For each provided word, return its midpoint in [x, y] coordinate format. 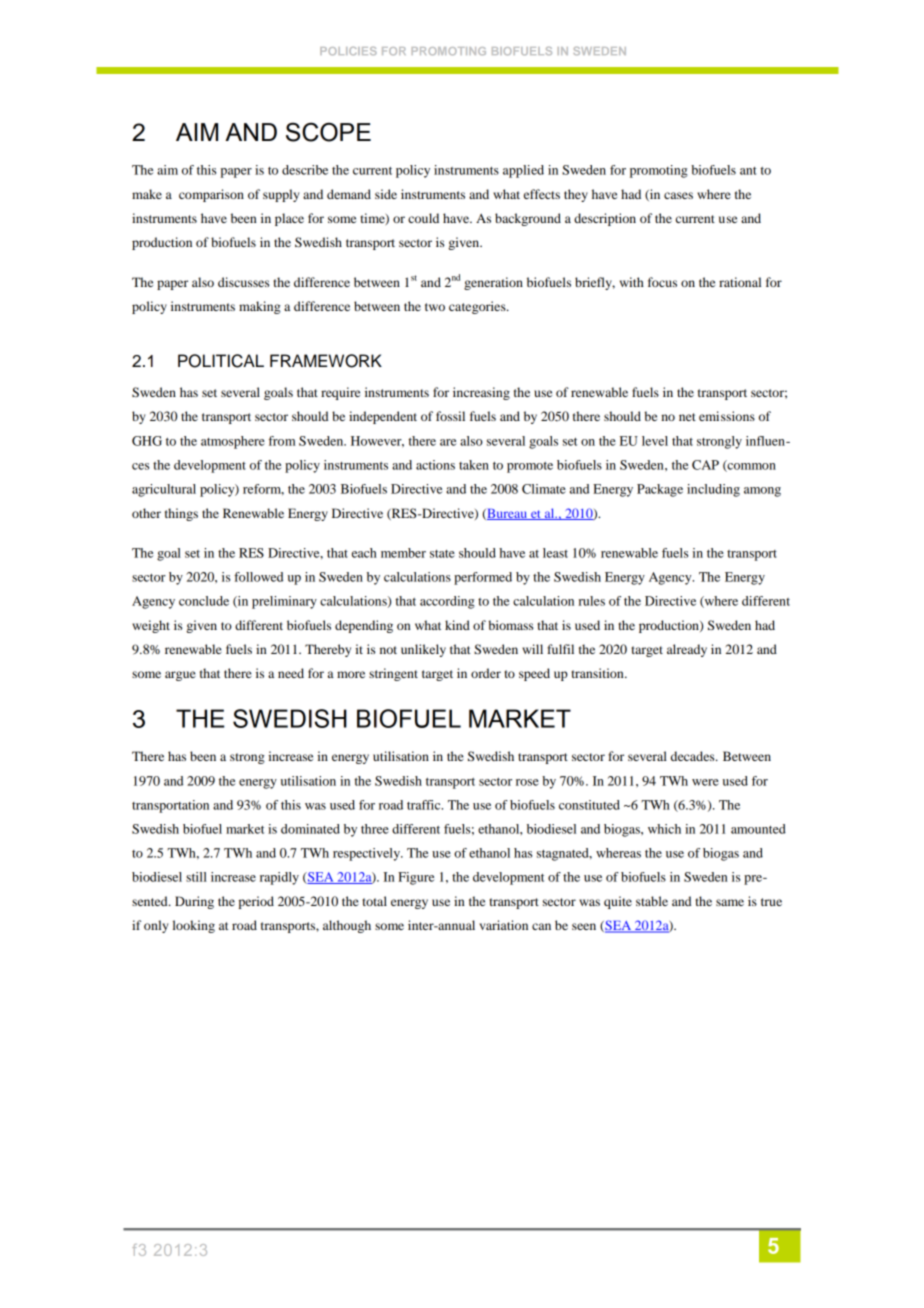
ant [748, 171]
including [713, 490]
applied [523, 171]
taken [474, 465]
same [730, 902]
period [256, 902]
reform [263, 489]
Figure [416, 878]
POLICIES [348, 51]
